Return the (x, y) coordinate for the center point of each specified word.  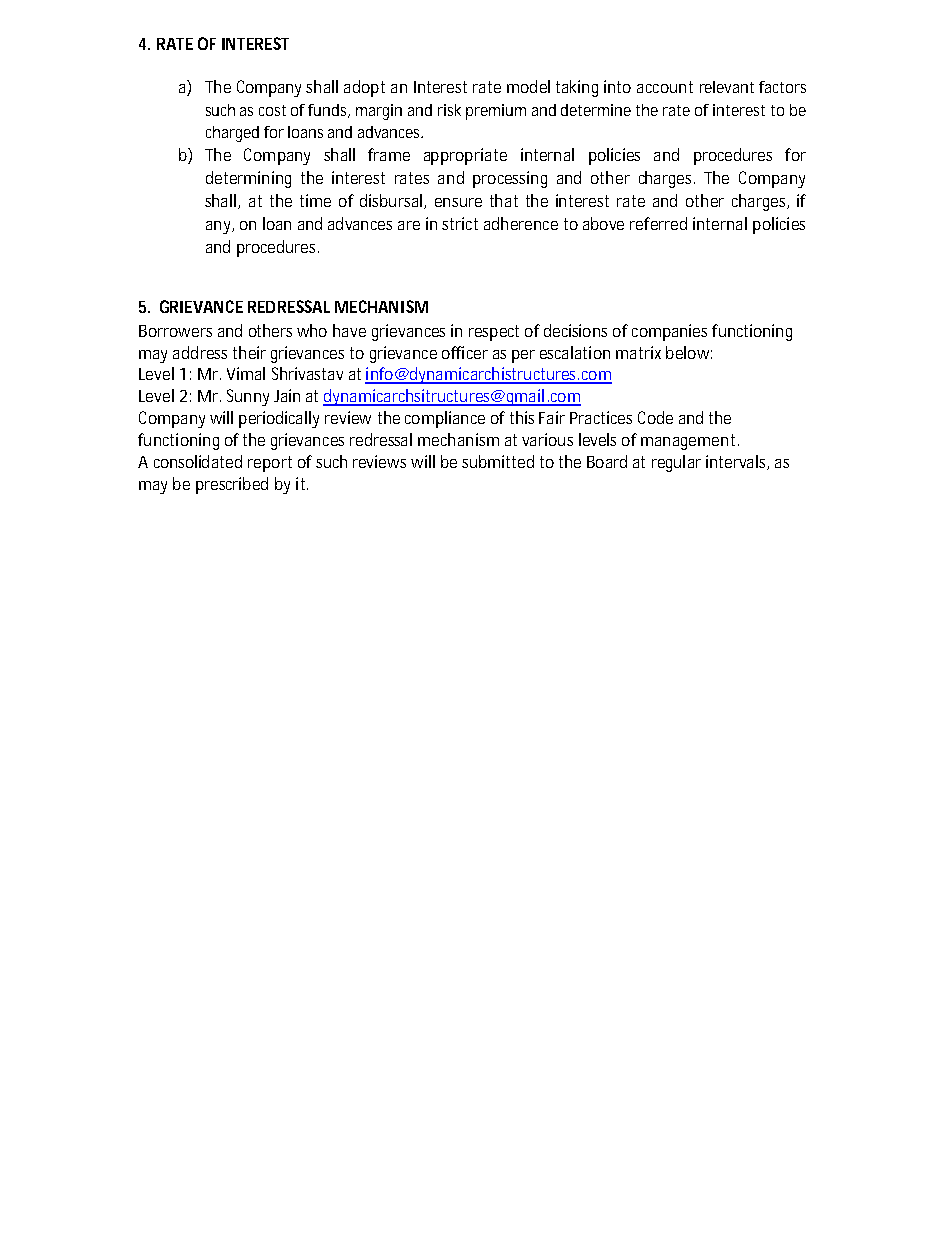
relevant (727, 87)
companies (669, 332)
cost (272, 110)
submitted (498, 461)
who (312, 330)
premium (496, 112)
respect (494, 333)
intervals (737, 462)
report (270, 464)
